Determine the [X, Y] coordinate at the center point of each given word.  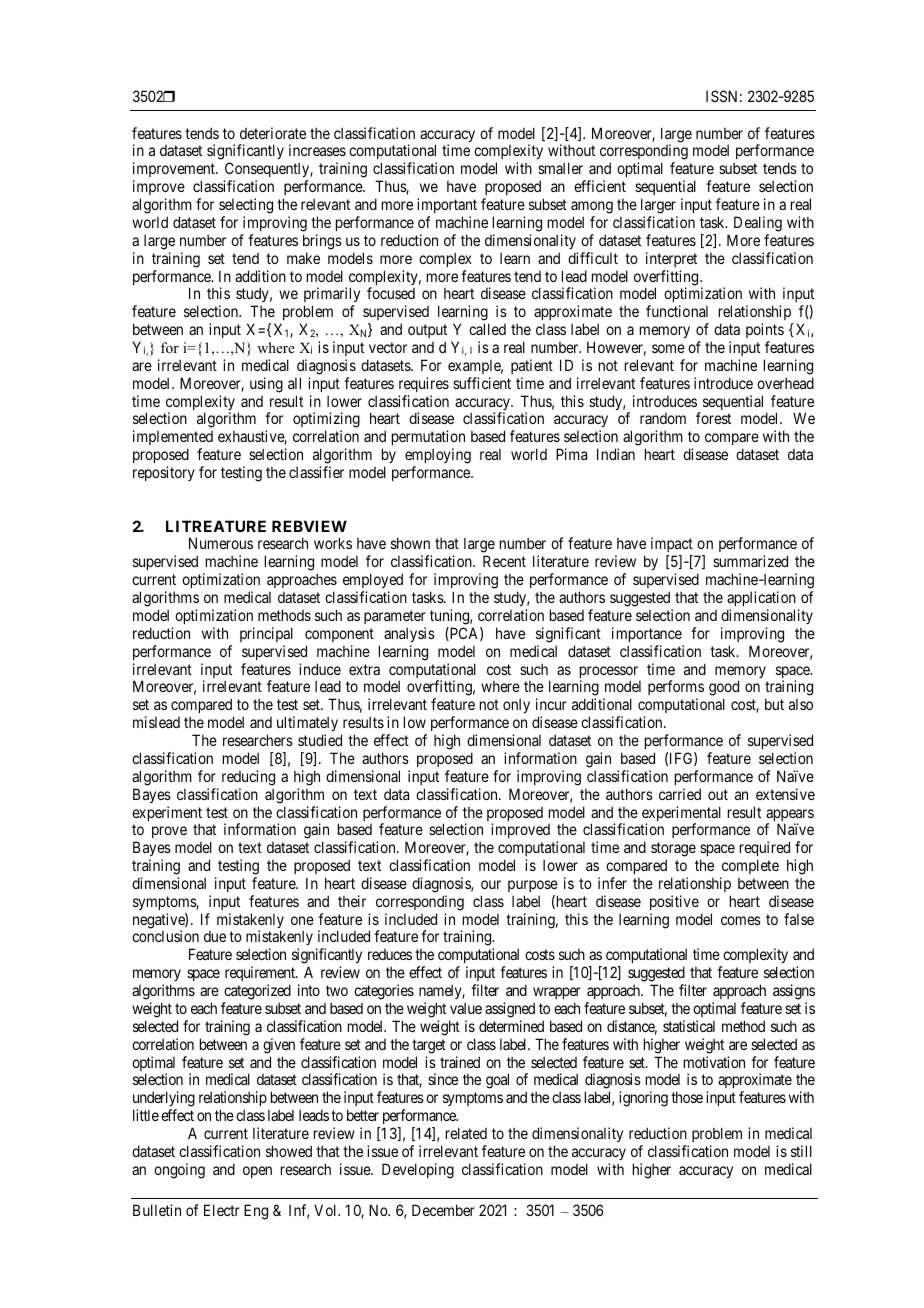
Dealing [758, 224]
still [801, 1151]
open [257, 1172]
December [443, 1210]
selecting [246, 206]
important [447, 205]
